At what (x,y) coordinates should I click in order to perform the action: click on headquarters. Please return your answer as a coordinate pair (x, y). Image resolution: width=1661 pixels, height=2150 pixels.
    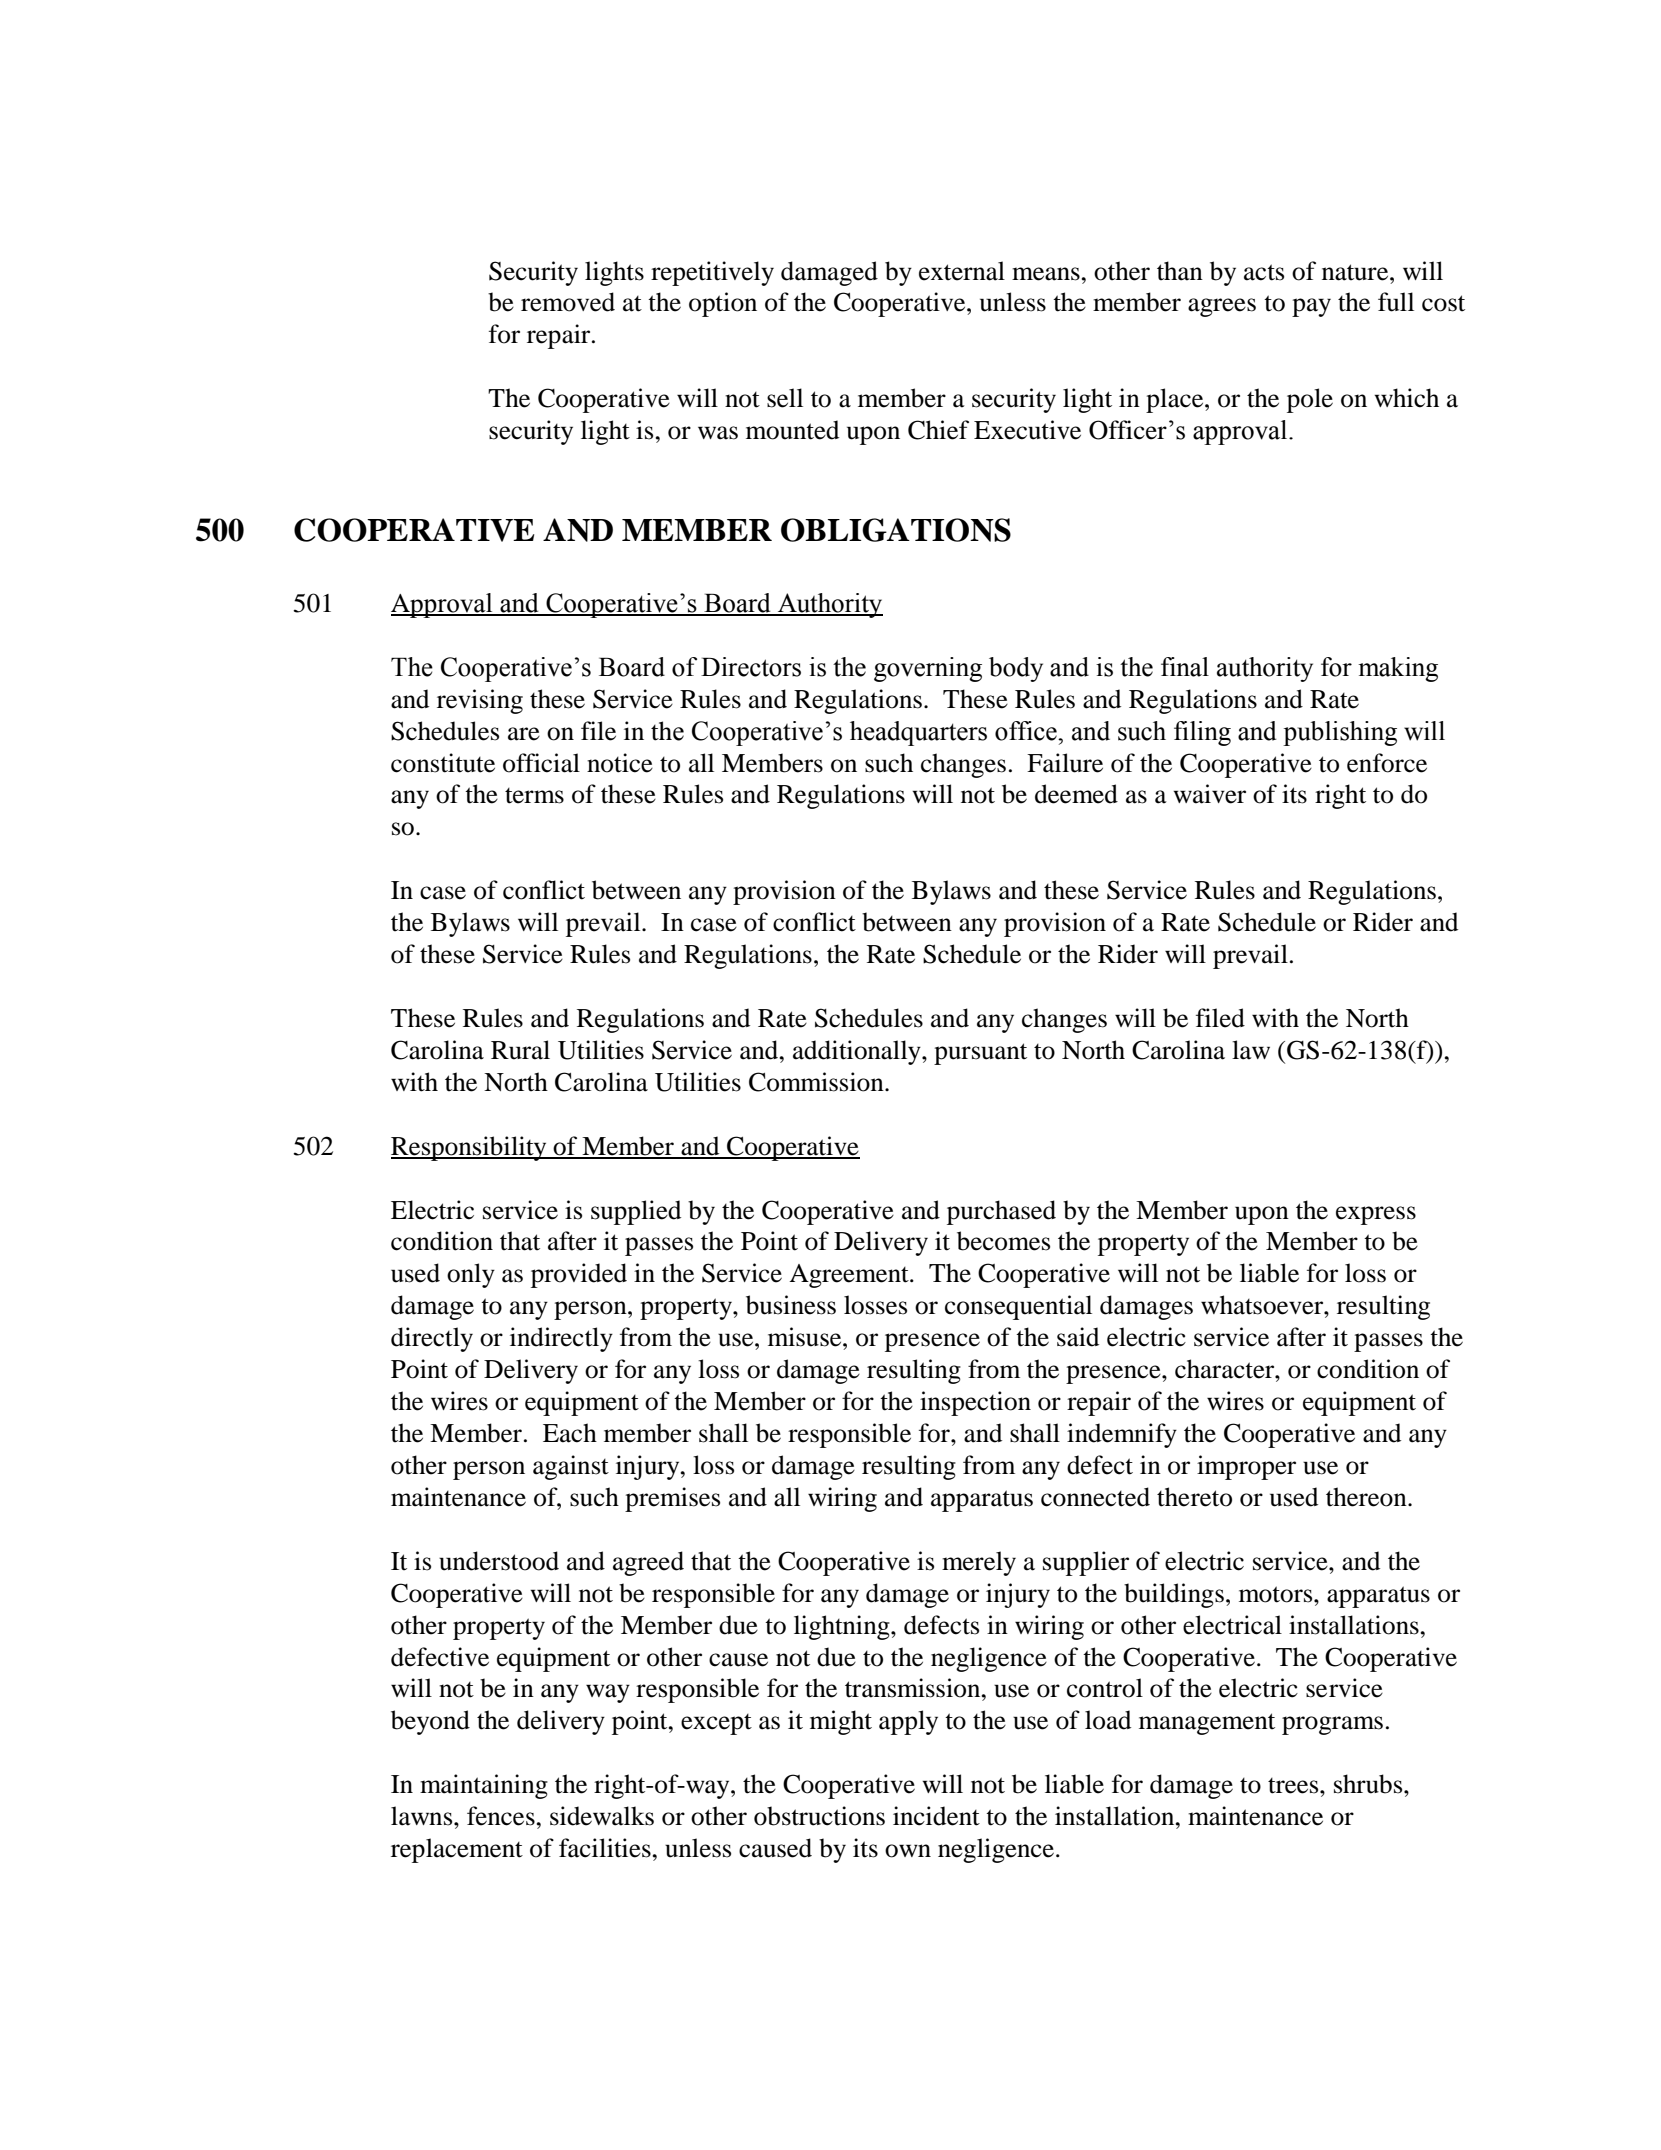
    Looking at the image, I should click on (918, 733).
